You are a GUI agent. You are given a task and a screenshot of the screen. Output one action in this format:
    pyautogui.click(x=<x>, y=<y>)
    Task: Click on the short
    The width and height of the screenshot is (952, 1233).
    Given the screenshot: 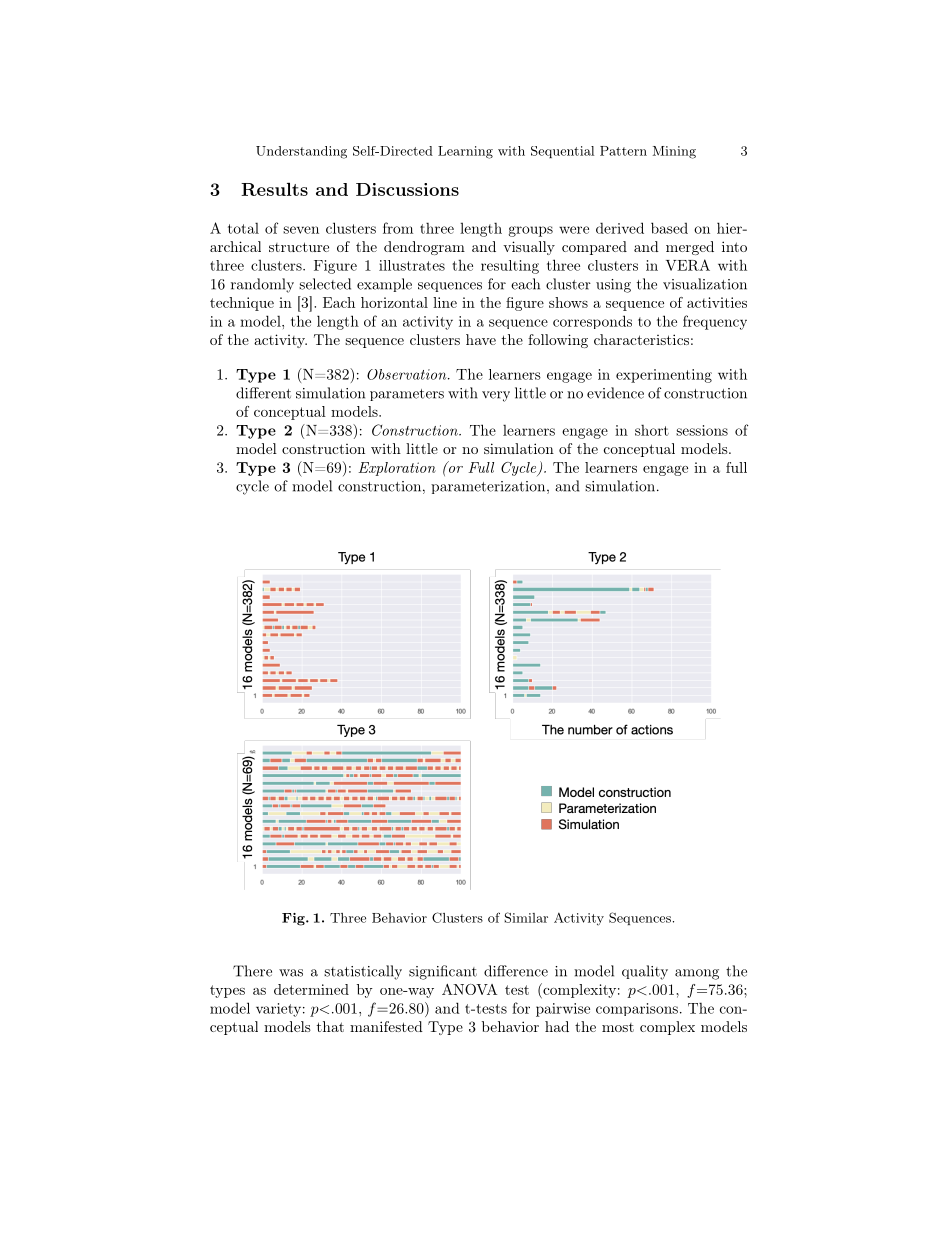 What is the action you would take?
    pyautogui.click(x=652, y=430)
